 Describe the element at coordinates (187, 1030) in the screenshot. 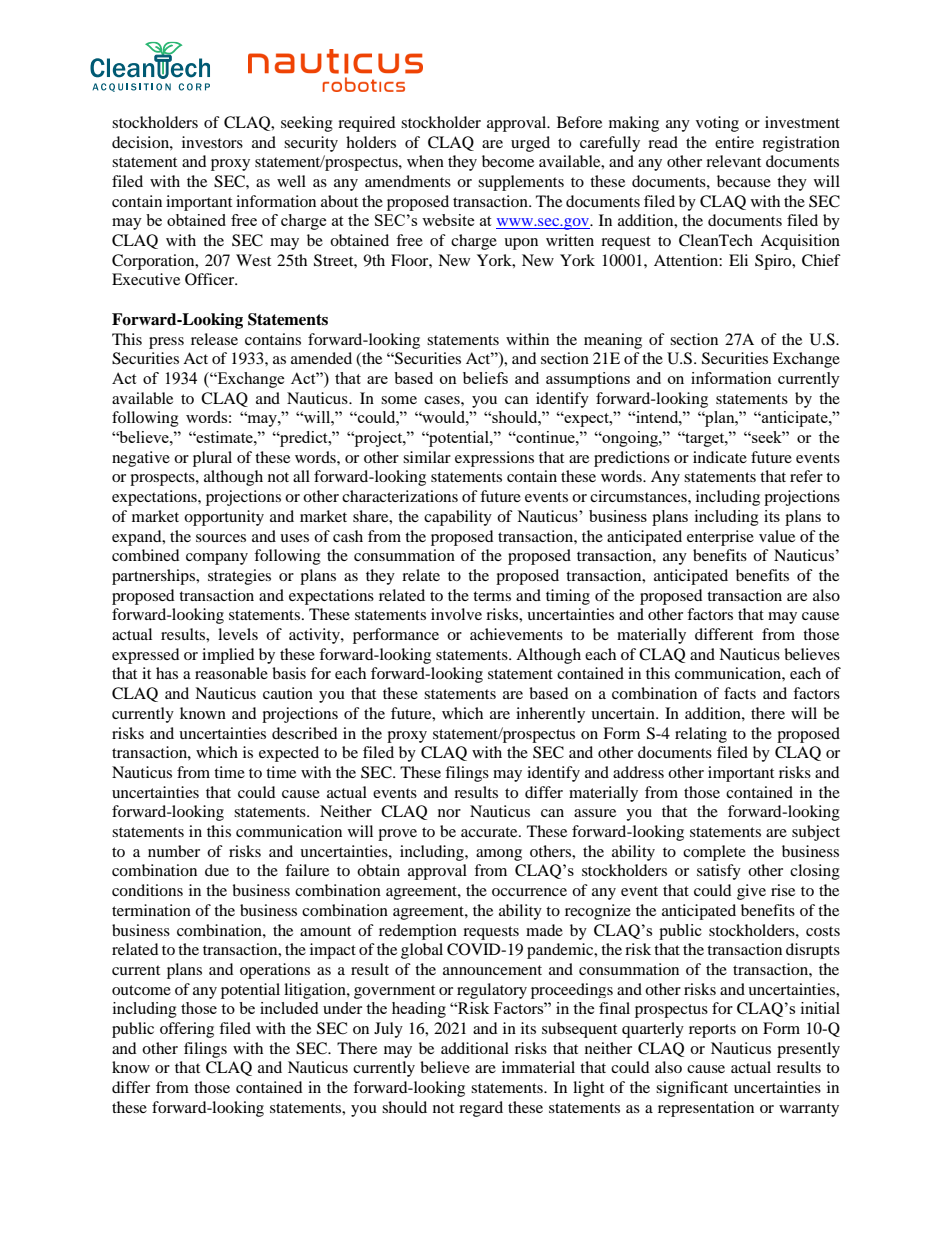

I see `offering` at that location.
